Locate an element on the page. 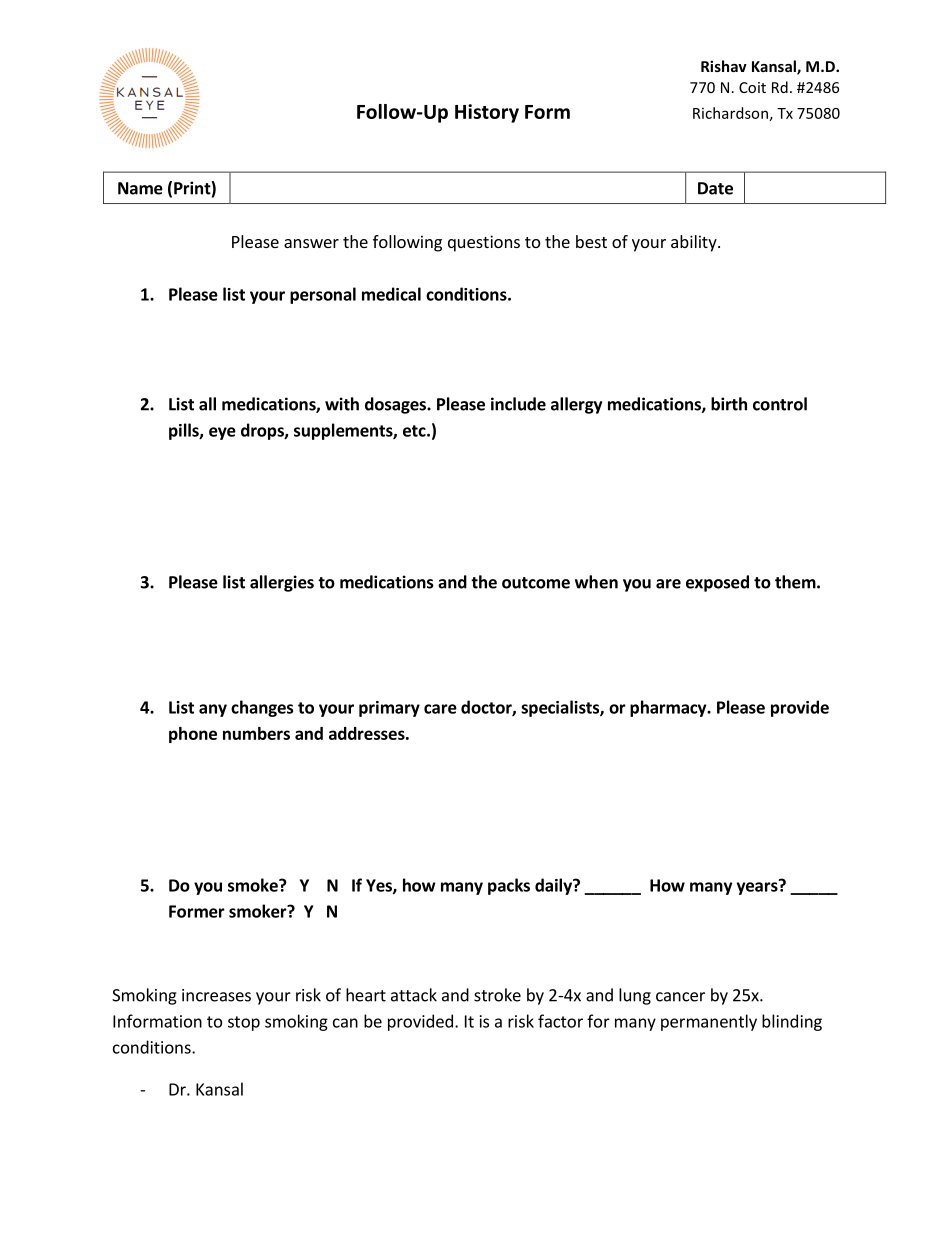 This document has width=952, height=1233. Richardson is located at coordinates (730, 113).
